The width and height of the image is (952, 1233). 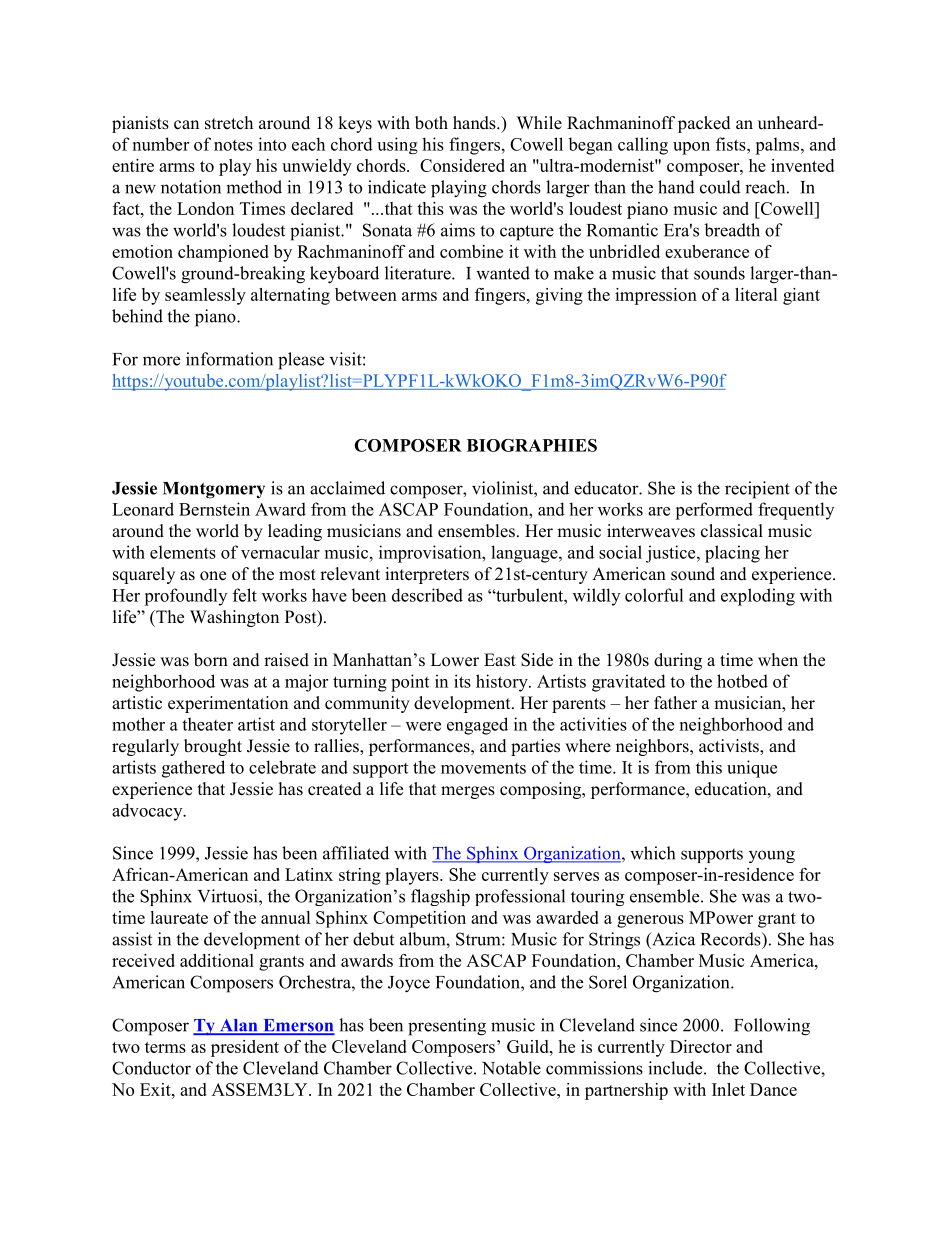 I want to click on movements, so click(x=483, y=768).
